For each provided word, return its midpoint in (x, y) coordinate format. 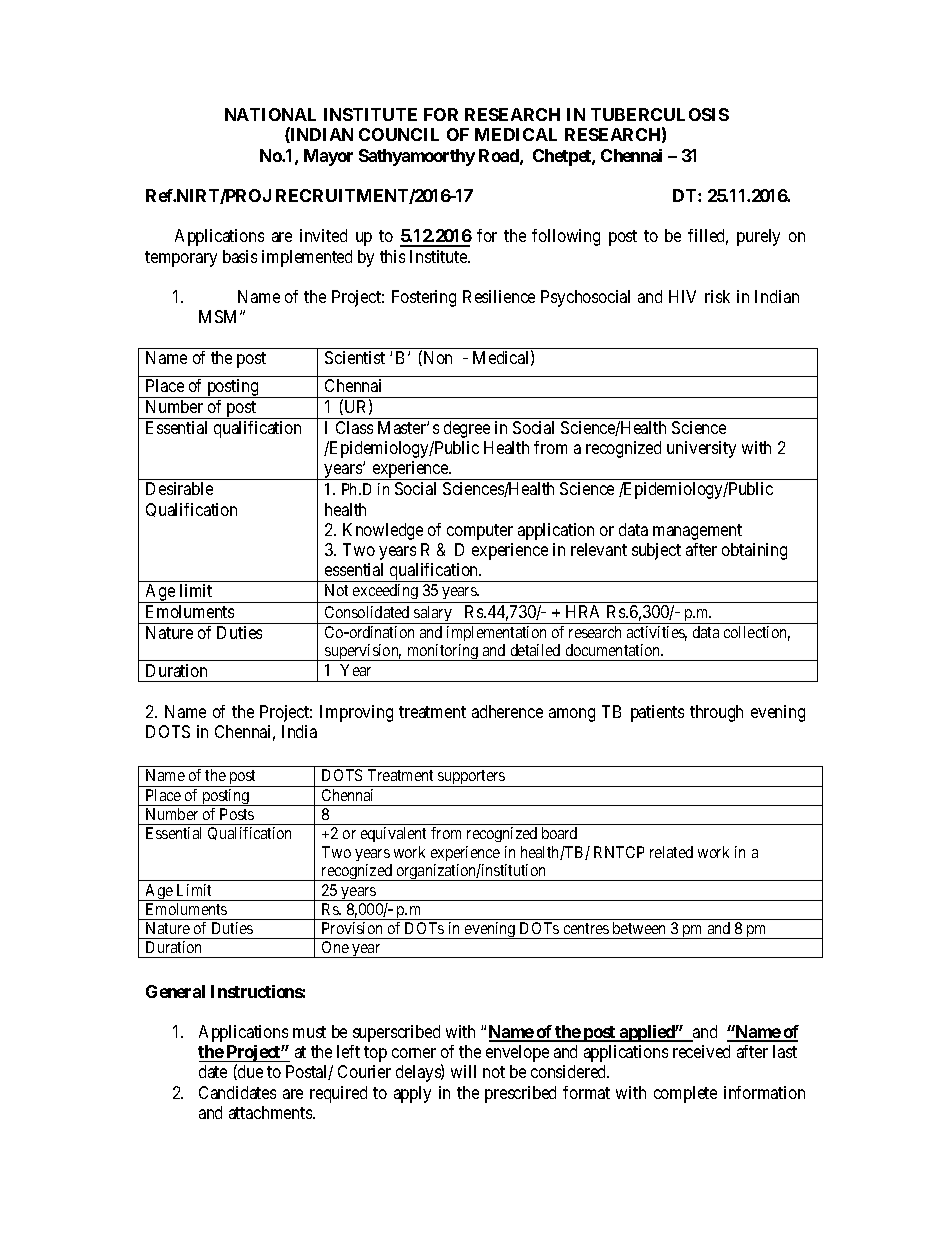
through (716, 713)
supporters (471, 778)
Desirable (179, 488)
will (463, 1071)
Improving (356, 713)
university (701, 449)
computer (480, 532)
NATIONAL (270, 114)
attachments (271, 1112)
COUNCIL (399, 134)
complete (685, 1094)
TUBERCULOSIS (660, 114)
